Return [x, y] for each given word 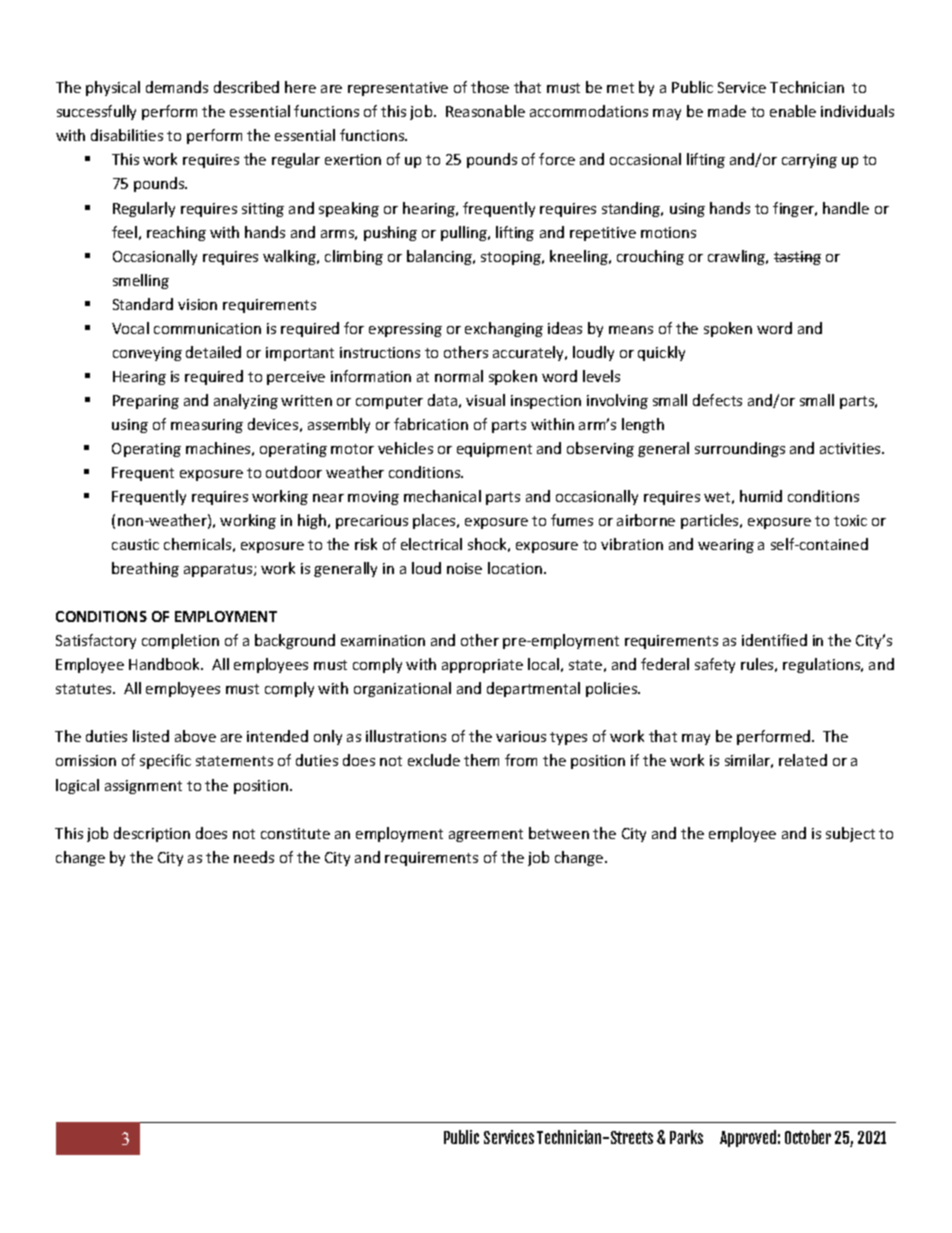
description [152, 834]
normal [459, 376]
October [808, 1137]
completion [180, 641]
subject [850, 834]
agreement [486, 835]
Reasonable [485, 111]
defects [717, 400]
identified [774, 640]
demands [177, 87]
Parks [686, 1137]
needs [254, 857]
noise [464, 568]
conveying [147, 354]
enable [793, 111]
